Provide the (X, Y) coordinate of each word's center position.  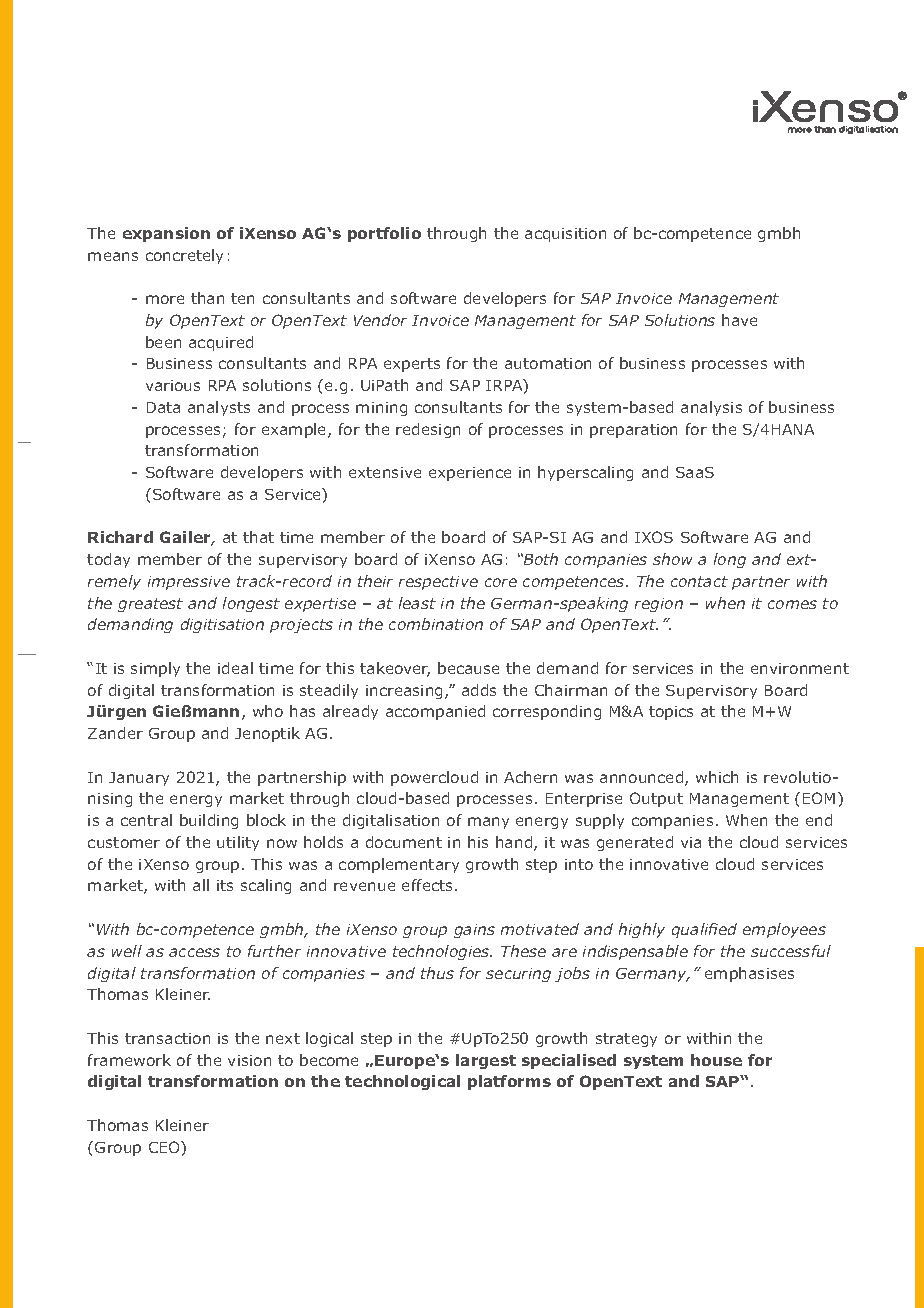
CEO (165, 1147)
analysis (711, 408)
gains (474, 931)
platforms (509, 1082)
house (716, 1060)
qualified (704, 930)
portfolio (384, 234)
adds (479, 690)
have (739, 320)
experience (470, 474)
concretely (184, 256)
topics (671, 713)
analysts (219, 408)
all (201, 885)
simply (155, 669)
